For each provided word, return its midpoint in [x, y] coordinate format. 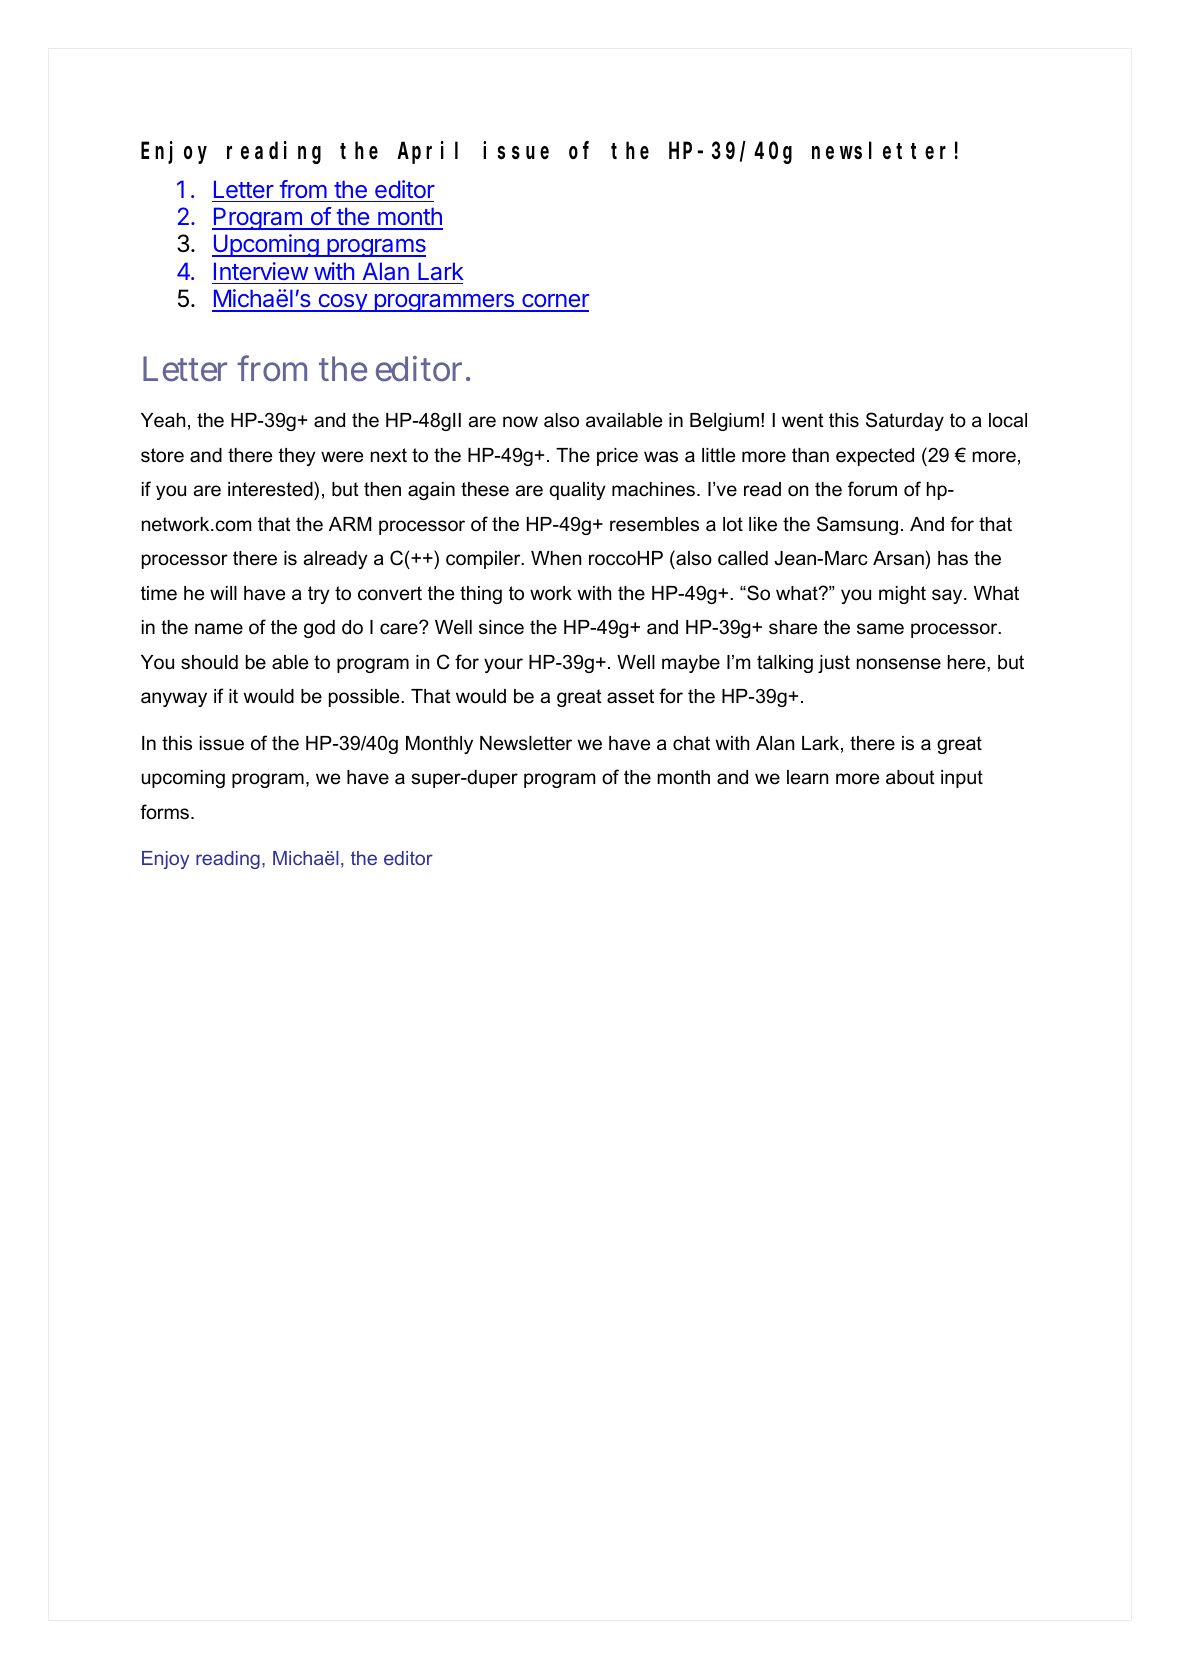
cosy [342, 303]
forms [166, 812]
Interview [261, 271]
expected [875, 457]
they [297, 457]
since [501, 627]
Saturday [905, 421]
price [617, 457]
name [219, 629]
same [880, 629]
